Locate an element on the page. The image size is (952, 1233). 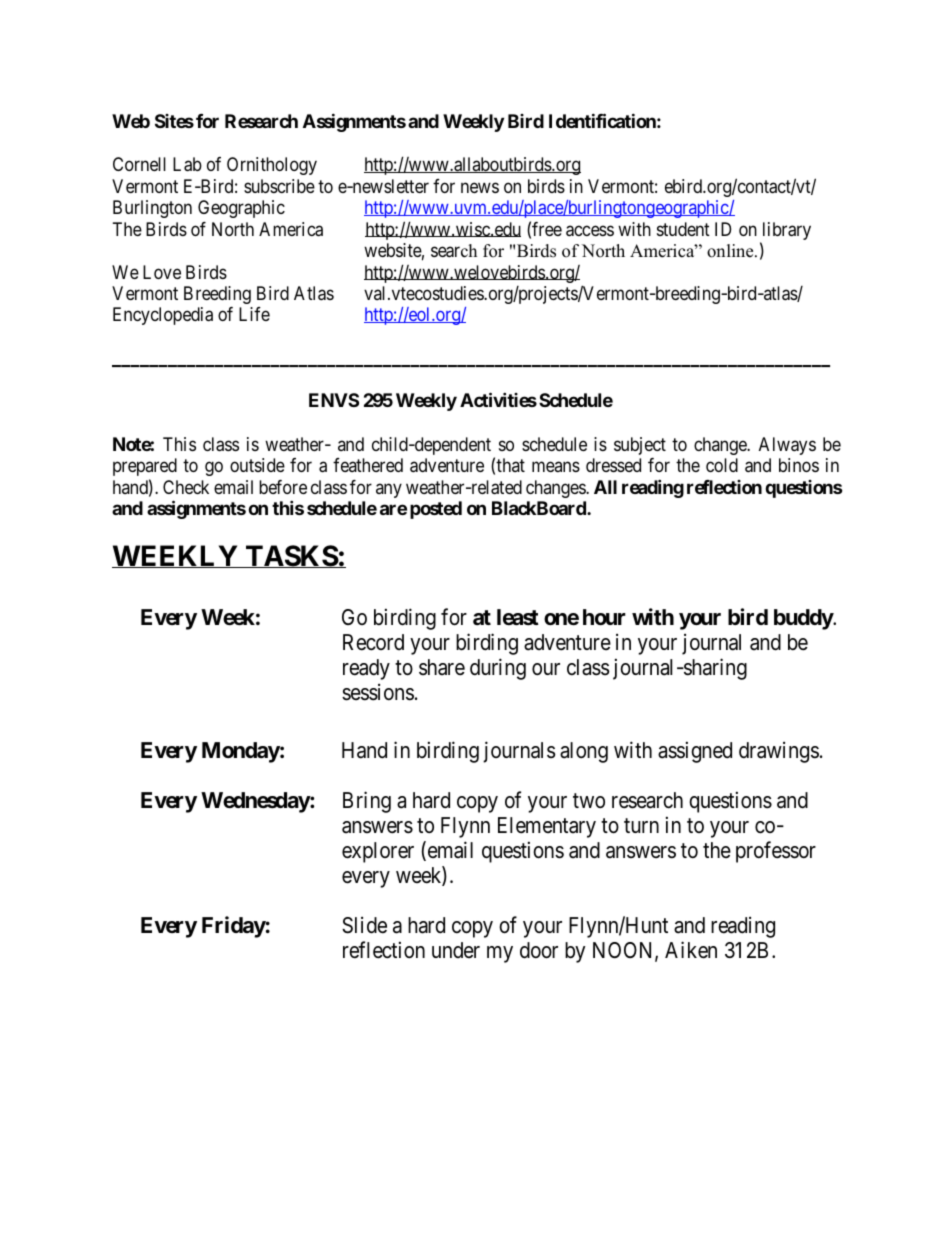
Friday is located at coordinates (234, 927).
